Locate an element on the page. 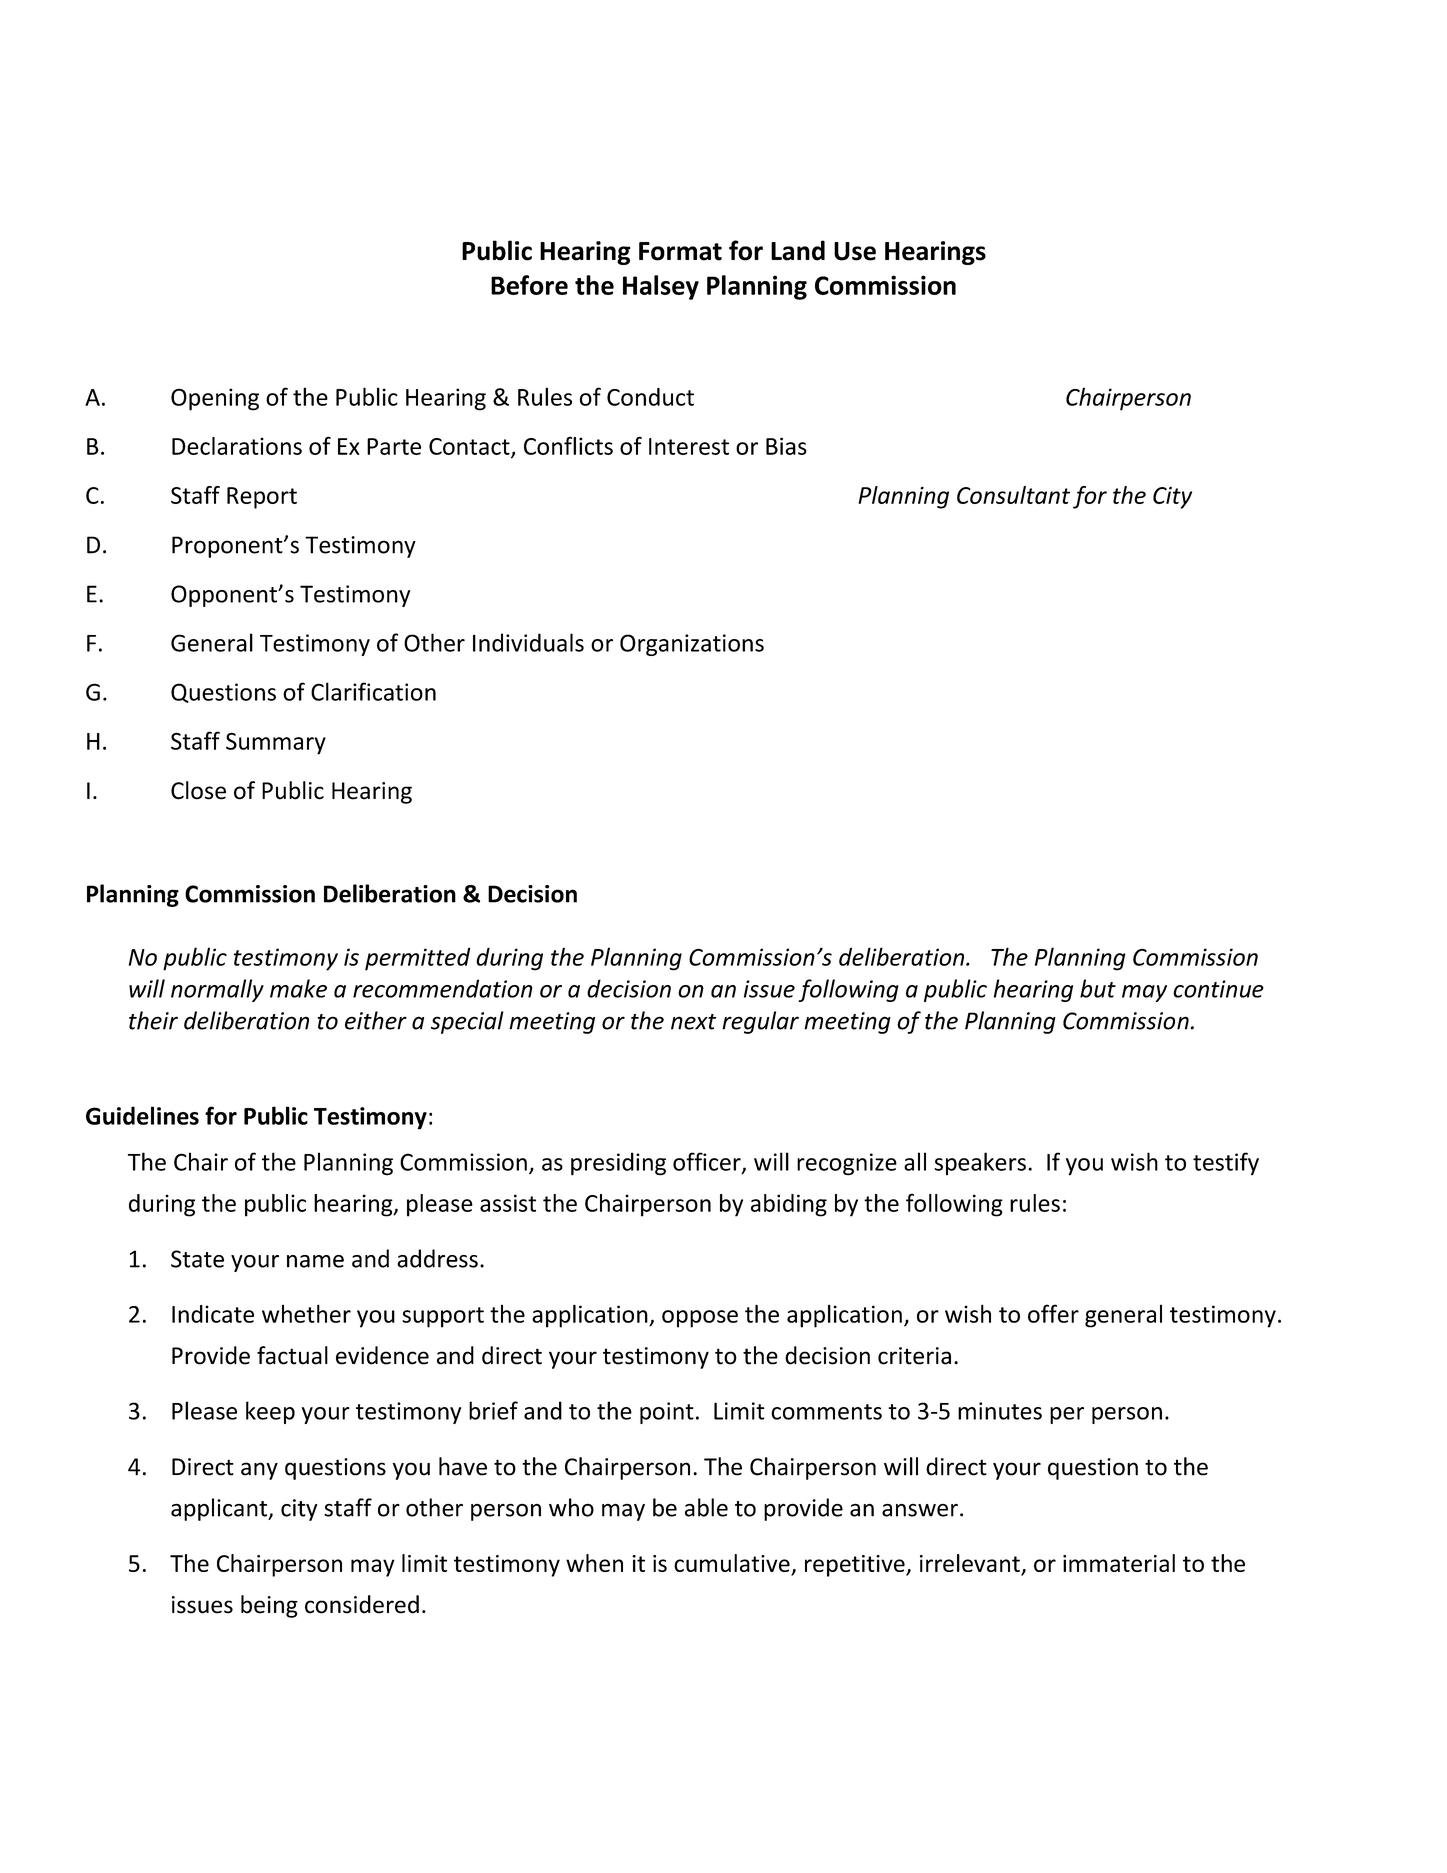  being is located at coordinates (269, 1606).
